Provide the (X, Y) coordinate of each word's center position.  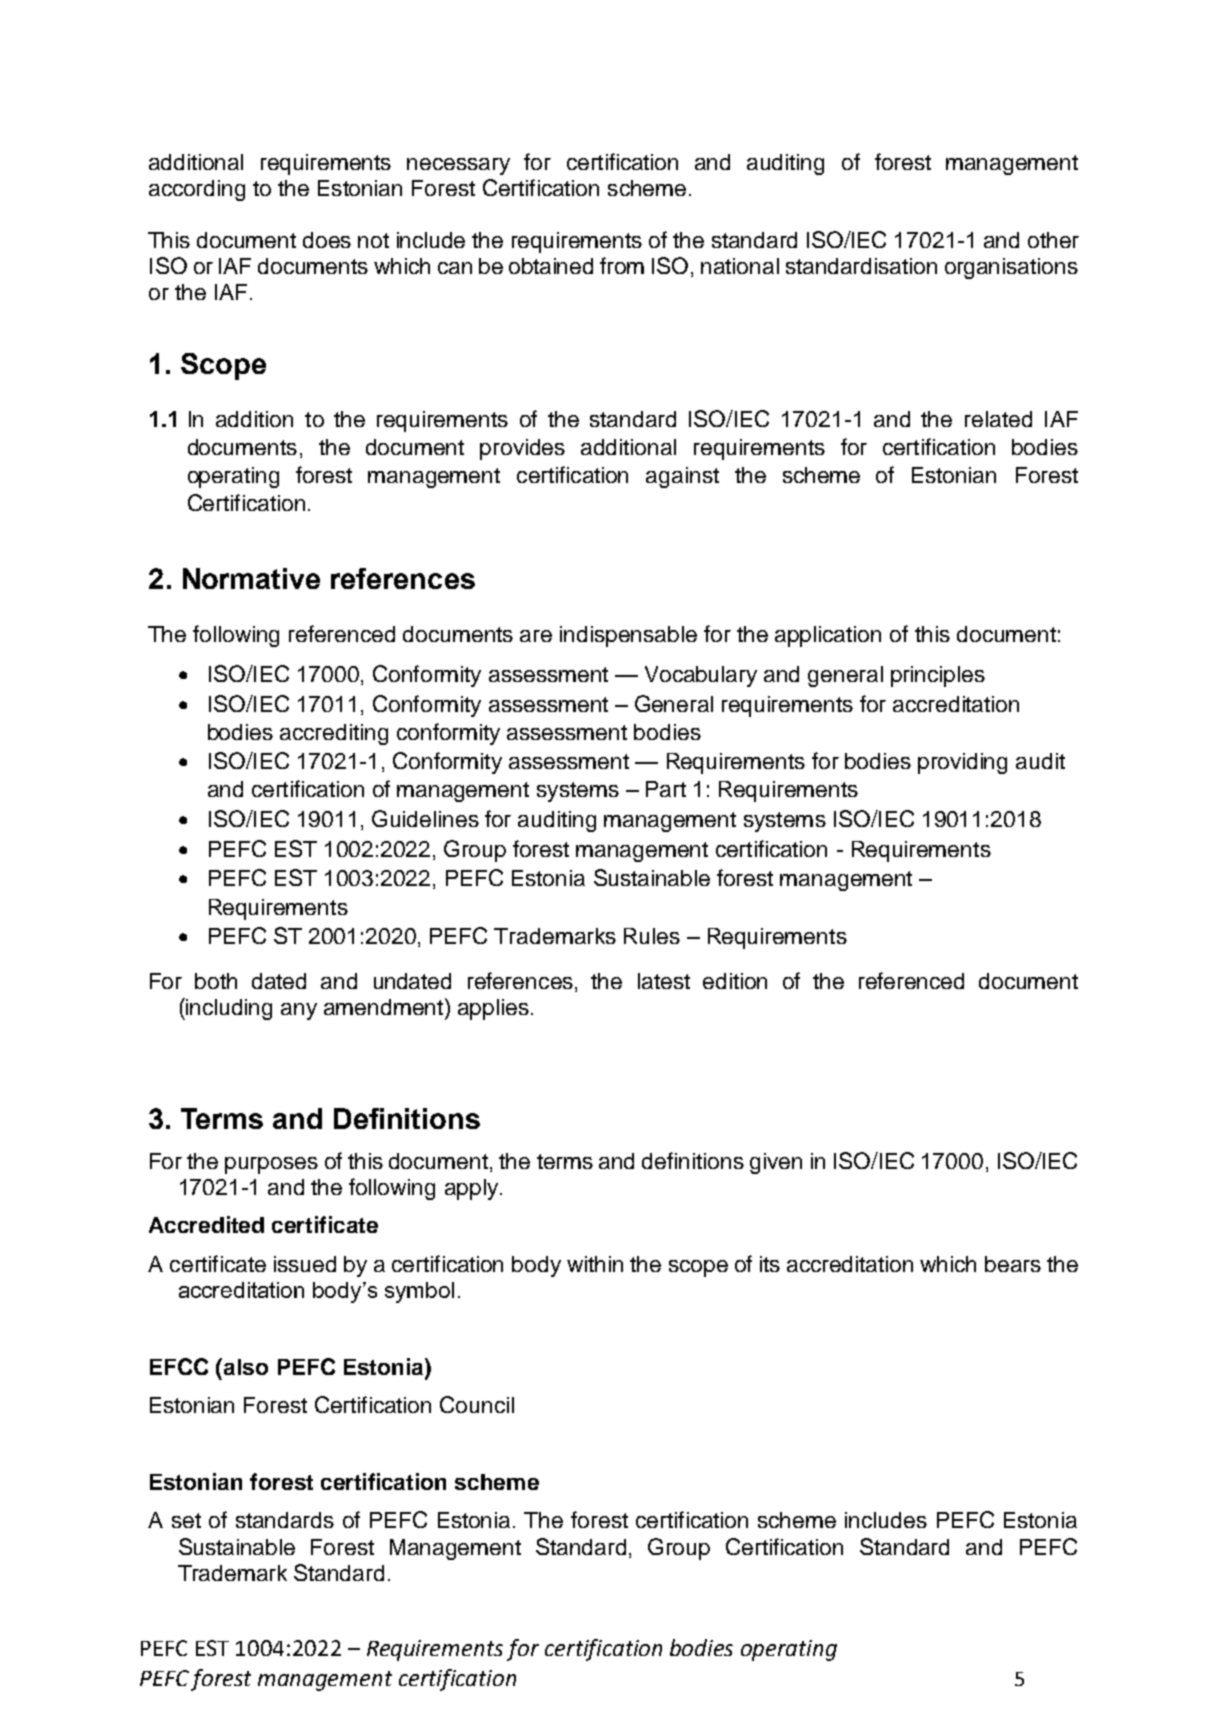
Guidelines (425, 818)
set (186, 1520)
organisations (1011, 268)
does (327, 240)
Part (666, 789)
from (622, 265)
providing (962, 763)
